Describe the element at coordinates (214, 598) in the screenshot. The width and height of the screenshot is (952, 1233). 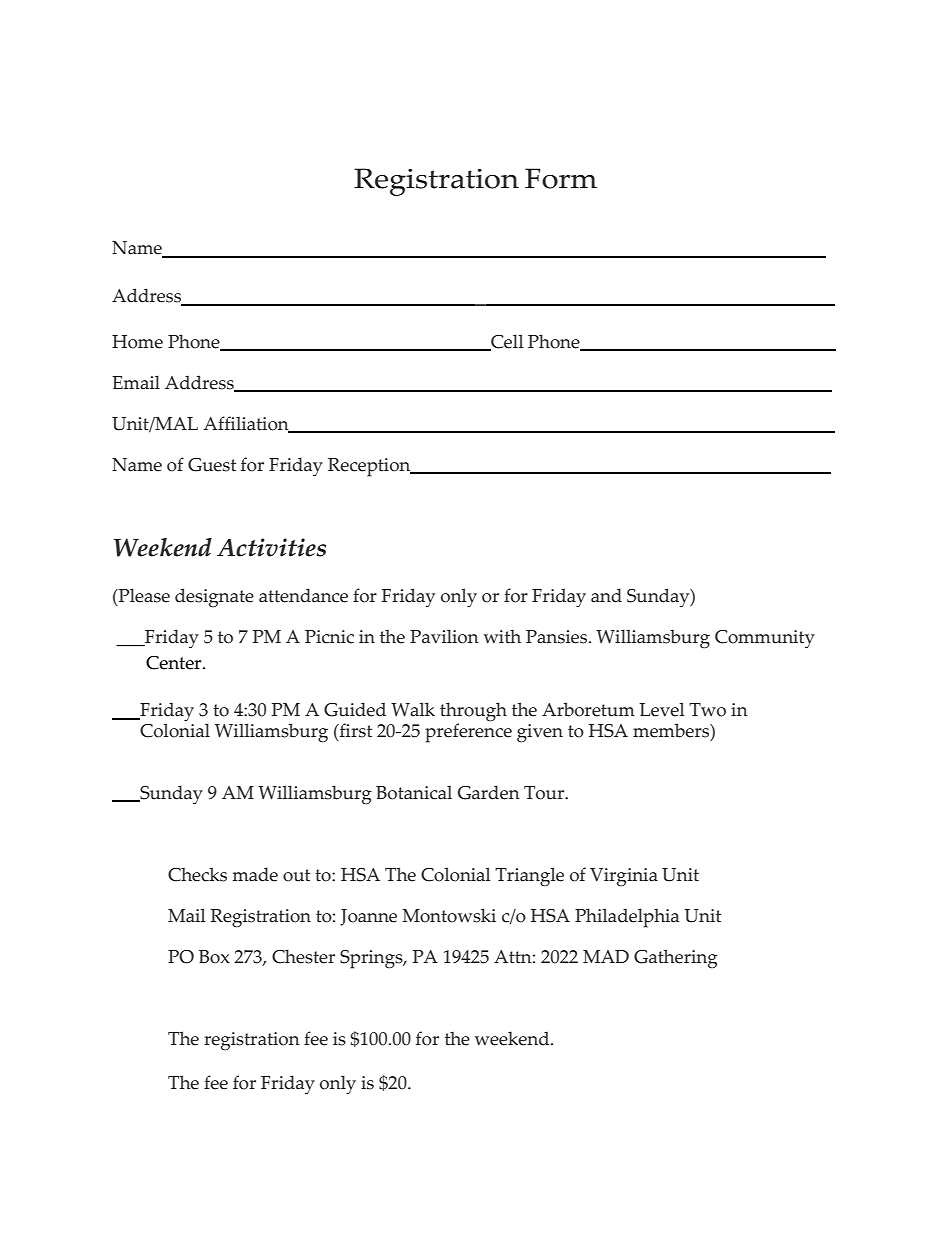
I see `designate` at that location.
